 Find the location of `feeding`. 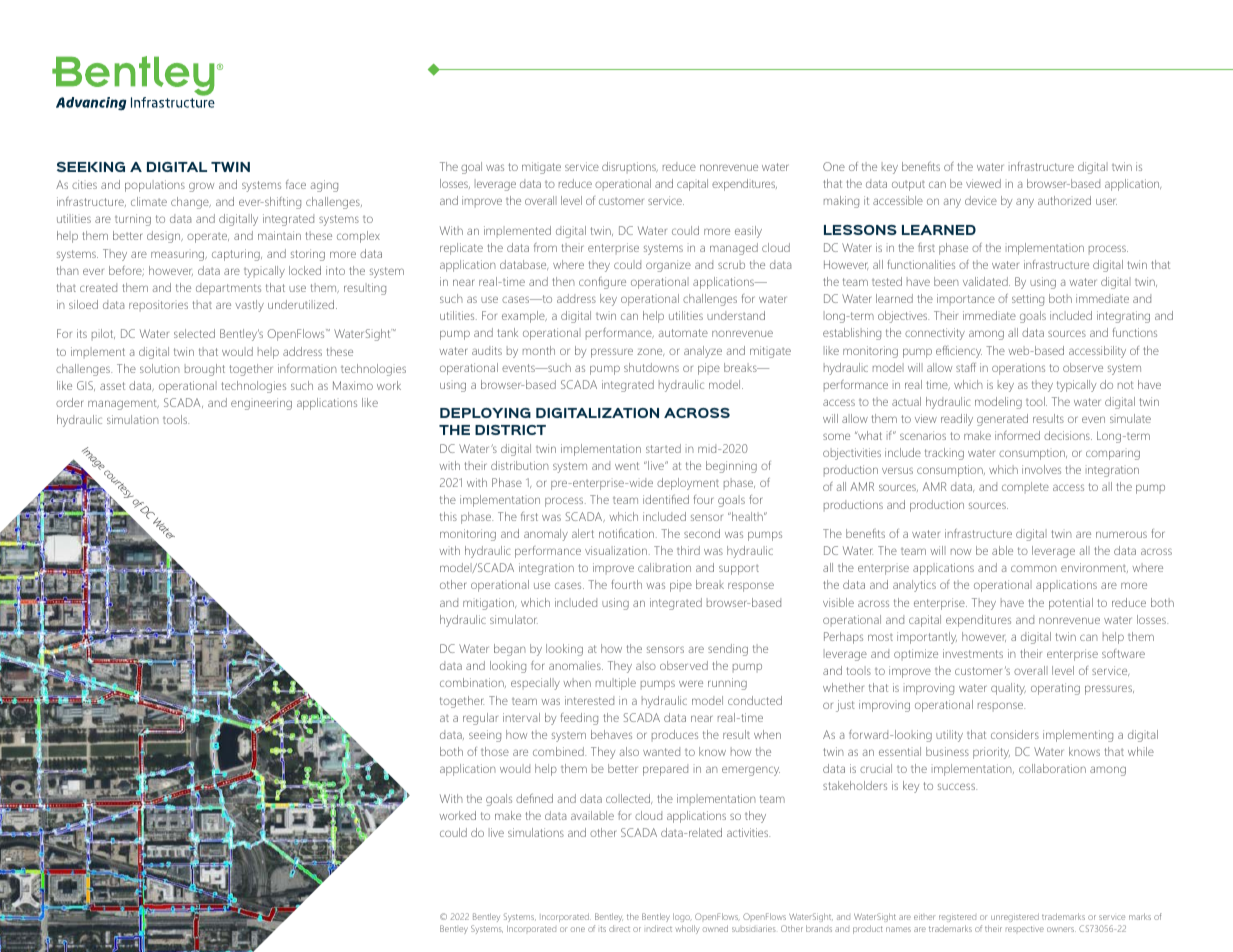

feeding is located at coordinates (579, 719).
